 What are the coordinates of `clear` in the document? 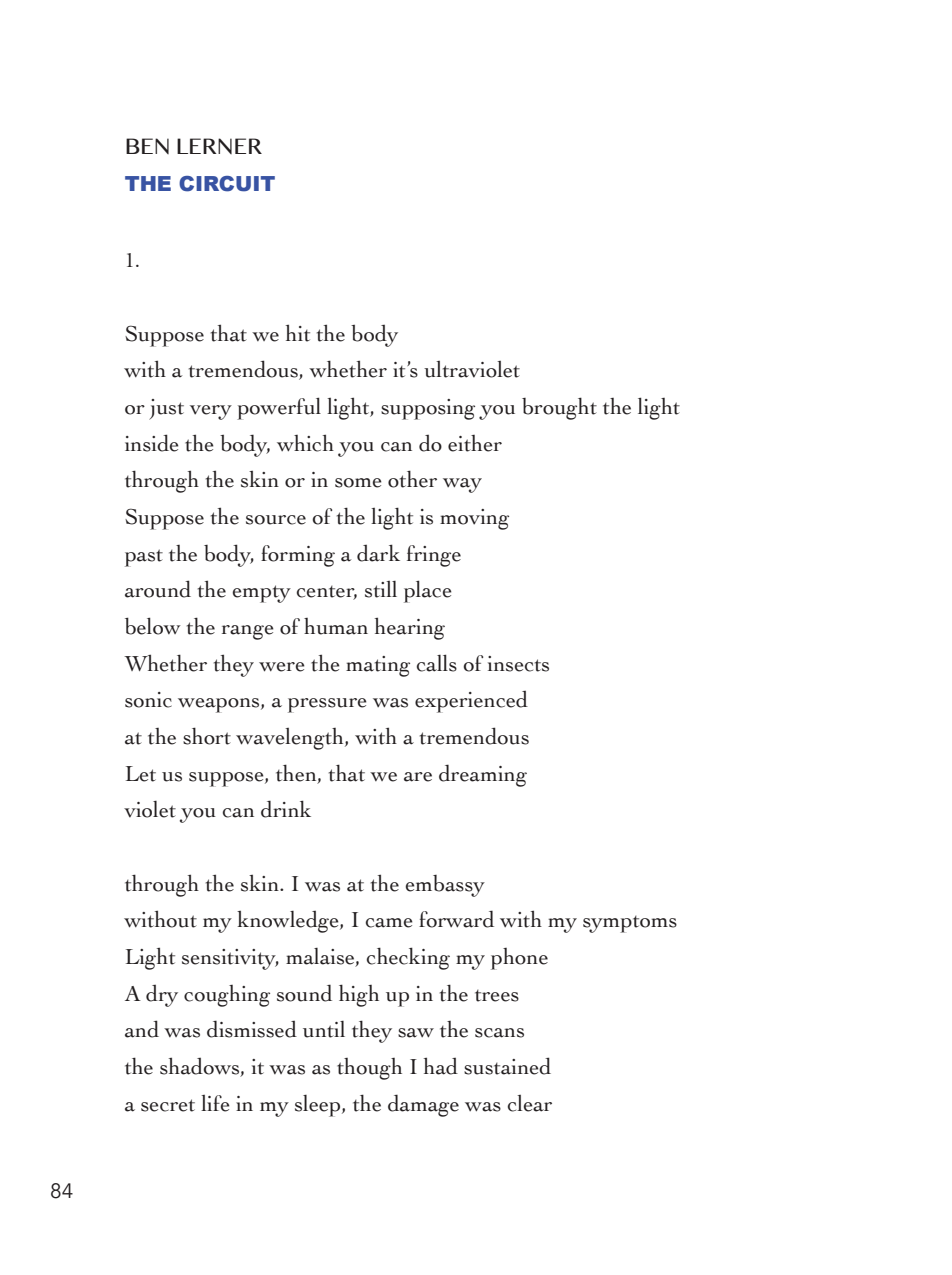 It's located at (530, 1103).
